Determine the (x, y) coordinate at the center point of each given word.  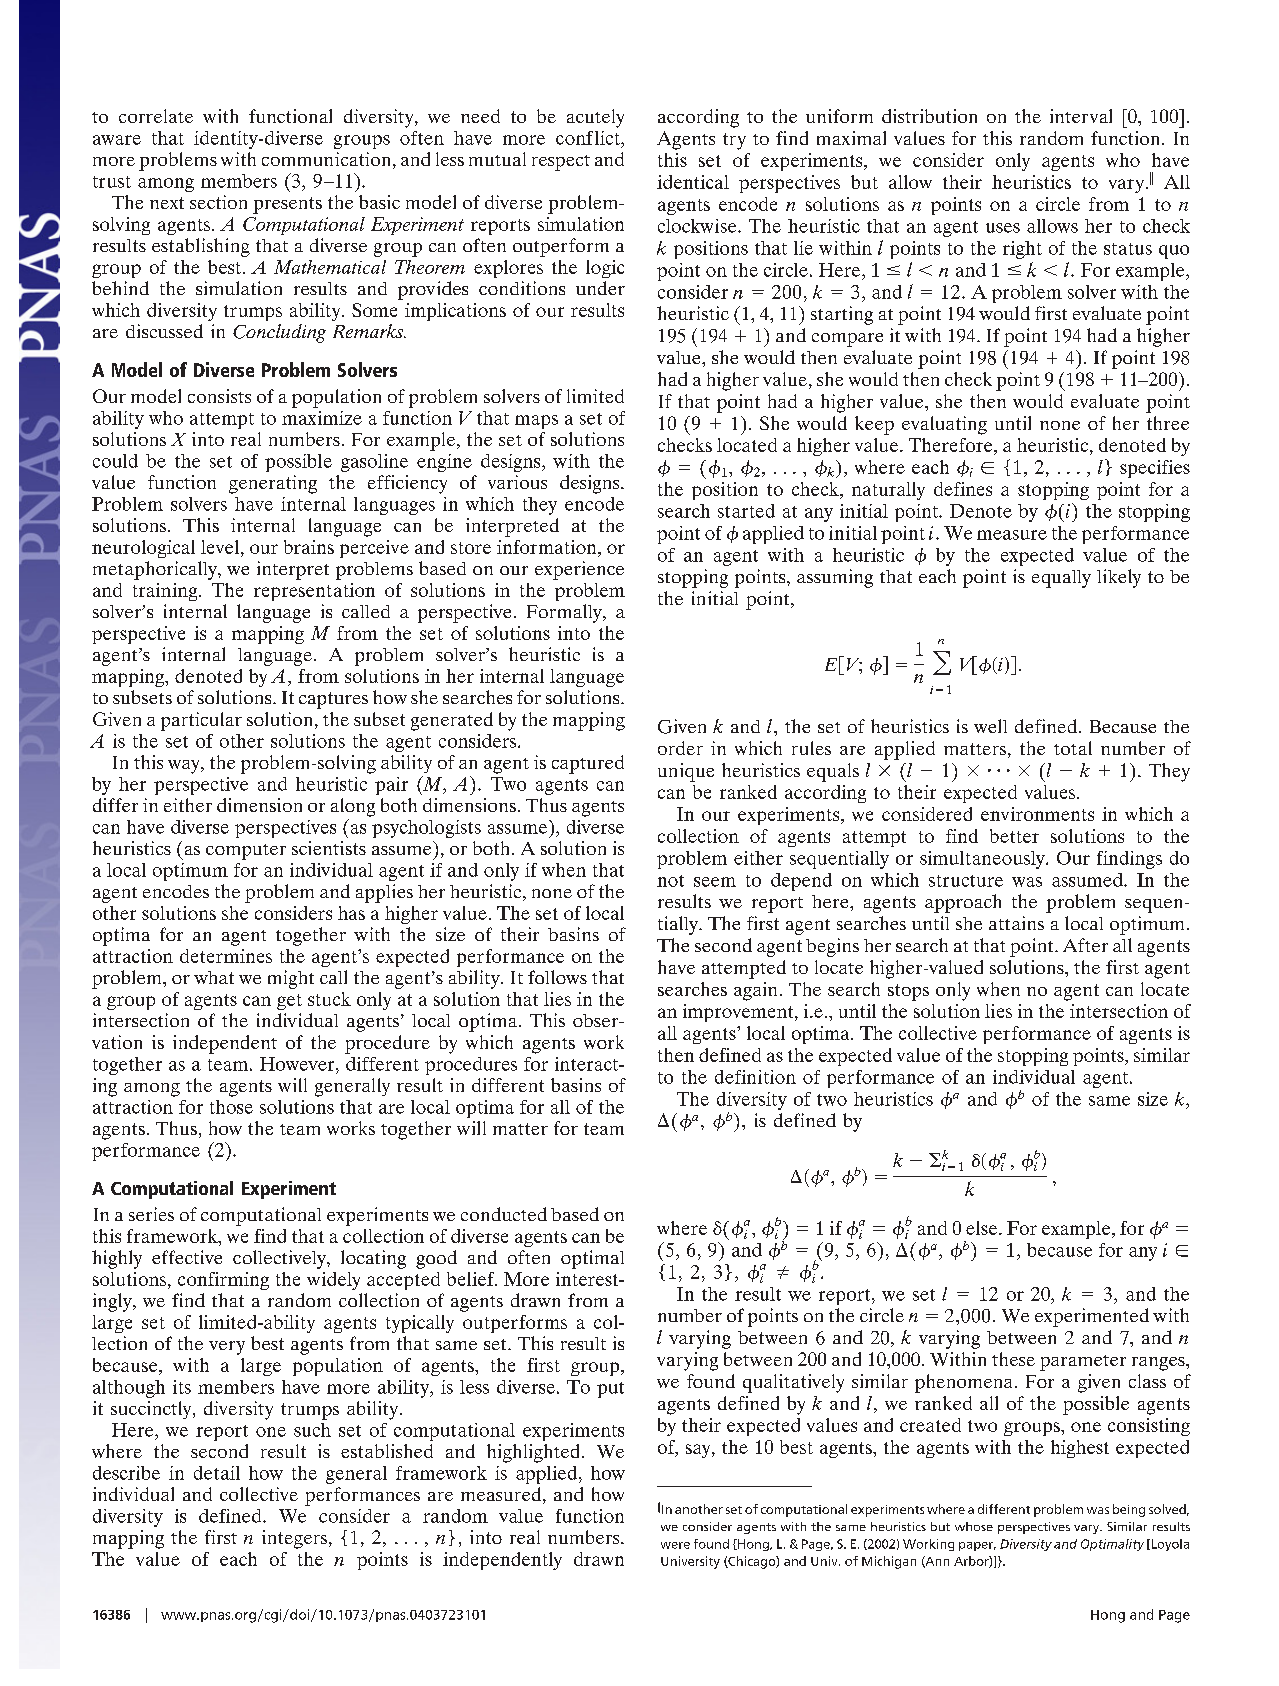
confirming (223, 1281)
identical (693, 182)
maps (536, 422)
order (680, 748)
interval (1081, 116)
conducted (504, 1214)
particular (201, 721)
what (214, 977)
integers (296, 1539)
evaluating (944, 425)
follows (557, 977)
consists (219, 396)
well (990, 726)
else (983, 1228)
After (1085, 945)
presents (287, 205)
